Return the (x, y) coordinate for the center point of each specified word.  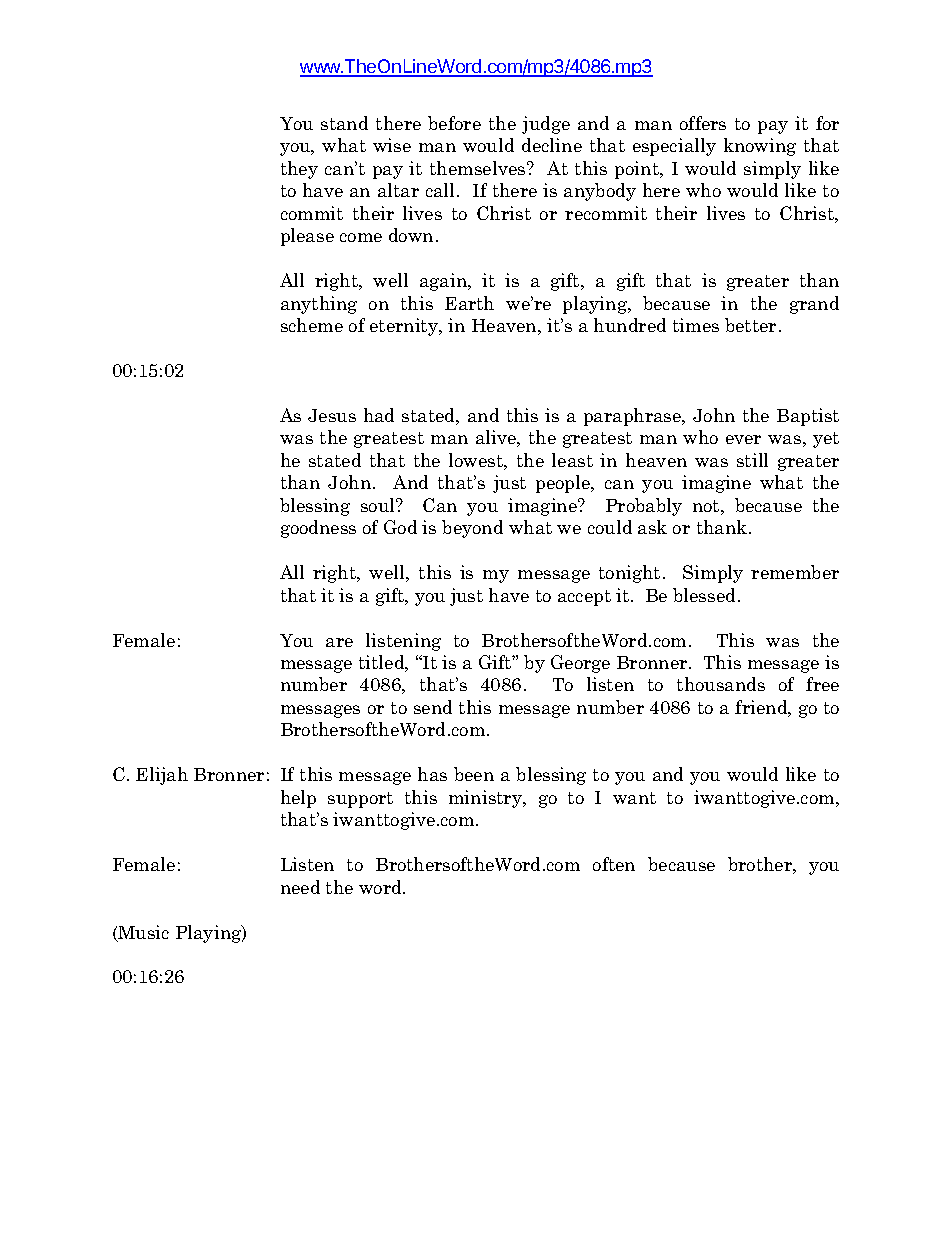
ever (743, 439)
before (454, 123)
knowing (760, 147)
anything (319, 305)
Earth (469, 303)
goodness (318, 529)
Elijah (162, 776)
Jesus (332, 415)
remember (795, 572)
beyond (472, 529)
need (300, 887)
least (572, 460)
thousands (721, 684)
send (433, 707)
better (750, 325)
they (299, 170)
